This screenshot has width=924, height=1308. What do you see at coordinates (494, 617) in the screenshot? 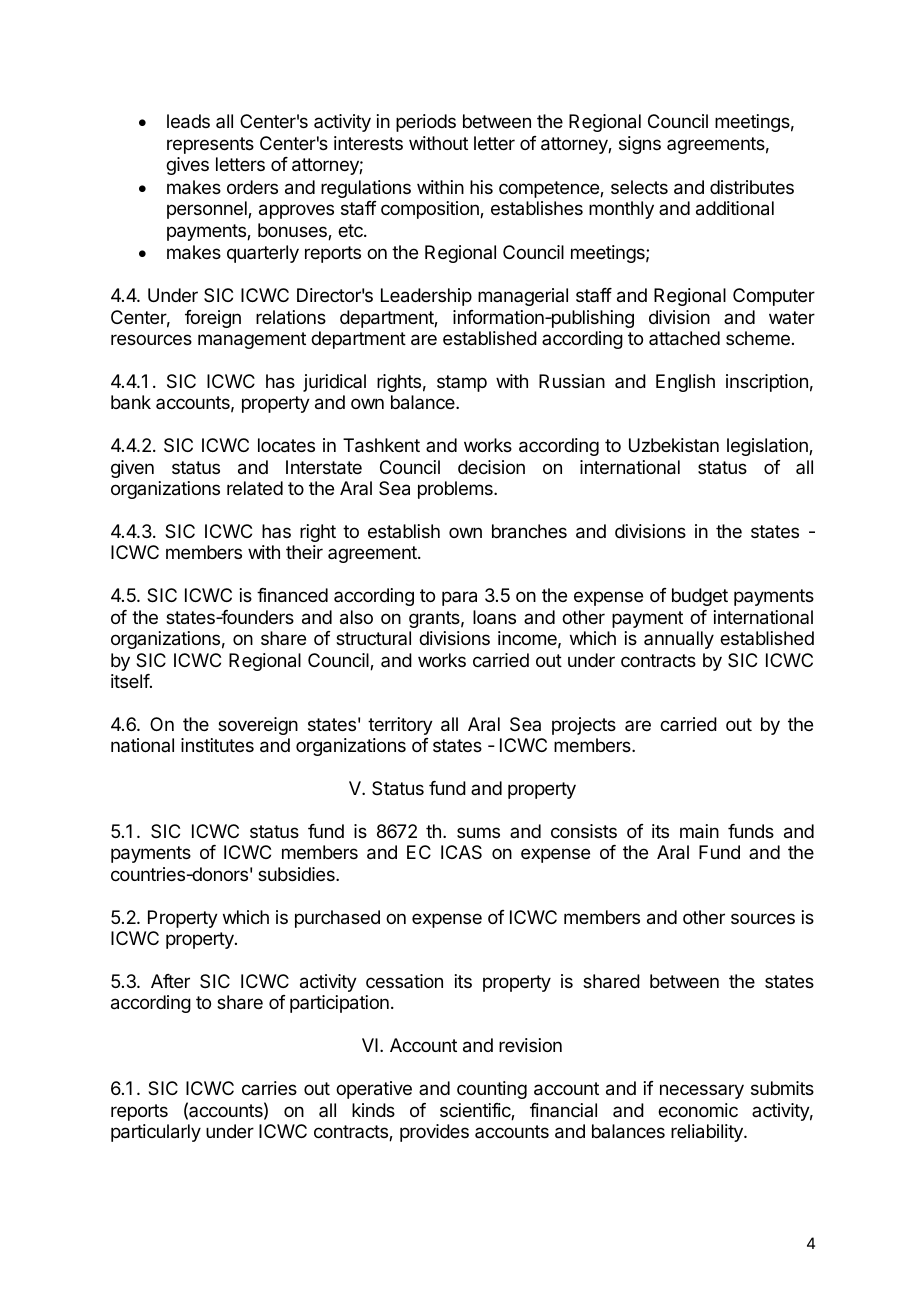
I see `loans` at bounding box center [494, 617].
